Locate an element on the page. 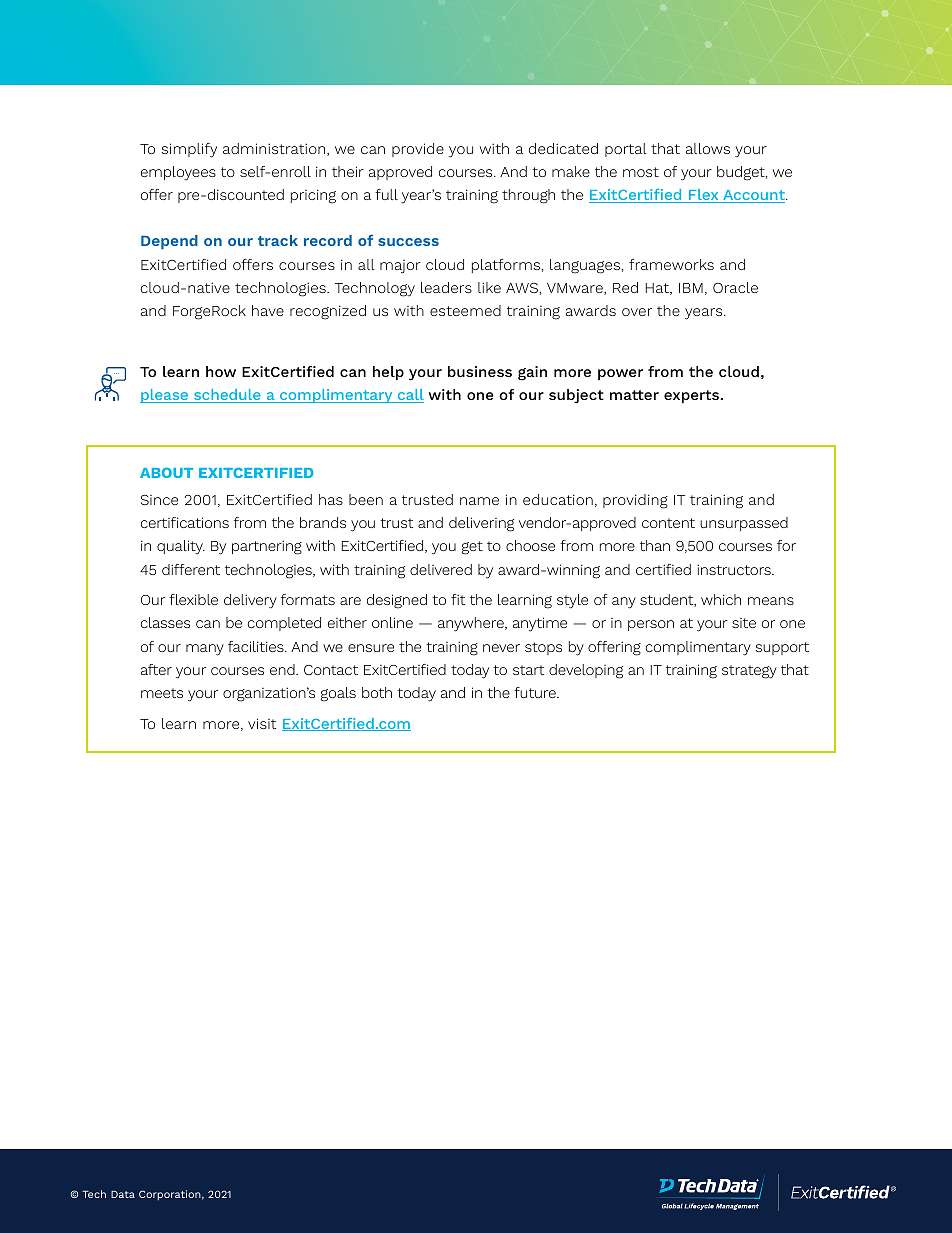 Image resolution: width=952 pixels, height=1233 pixels. provide is located at coordinates (418, 150).
